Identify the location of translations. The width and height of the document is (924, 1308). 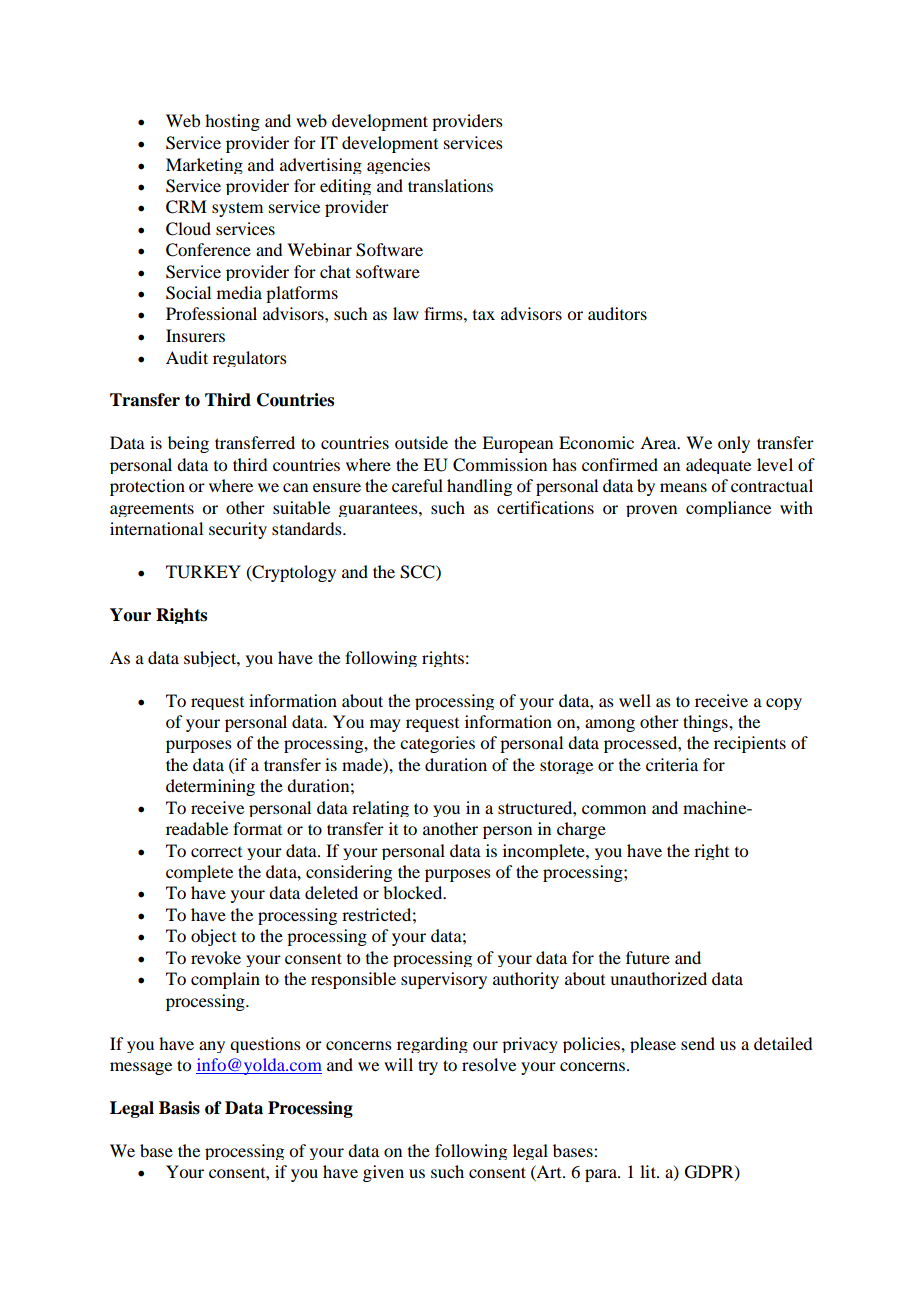
(450, 185).
